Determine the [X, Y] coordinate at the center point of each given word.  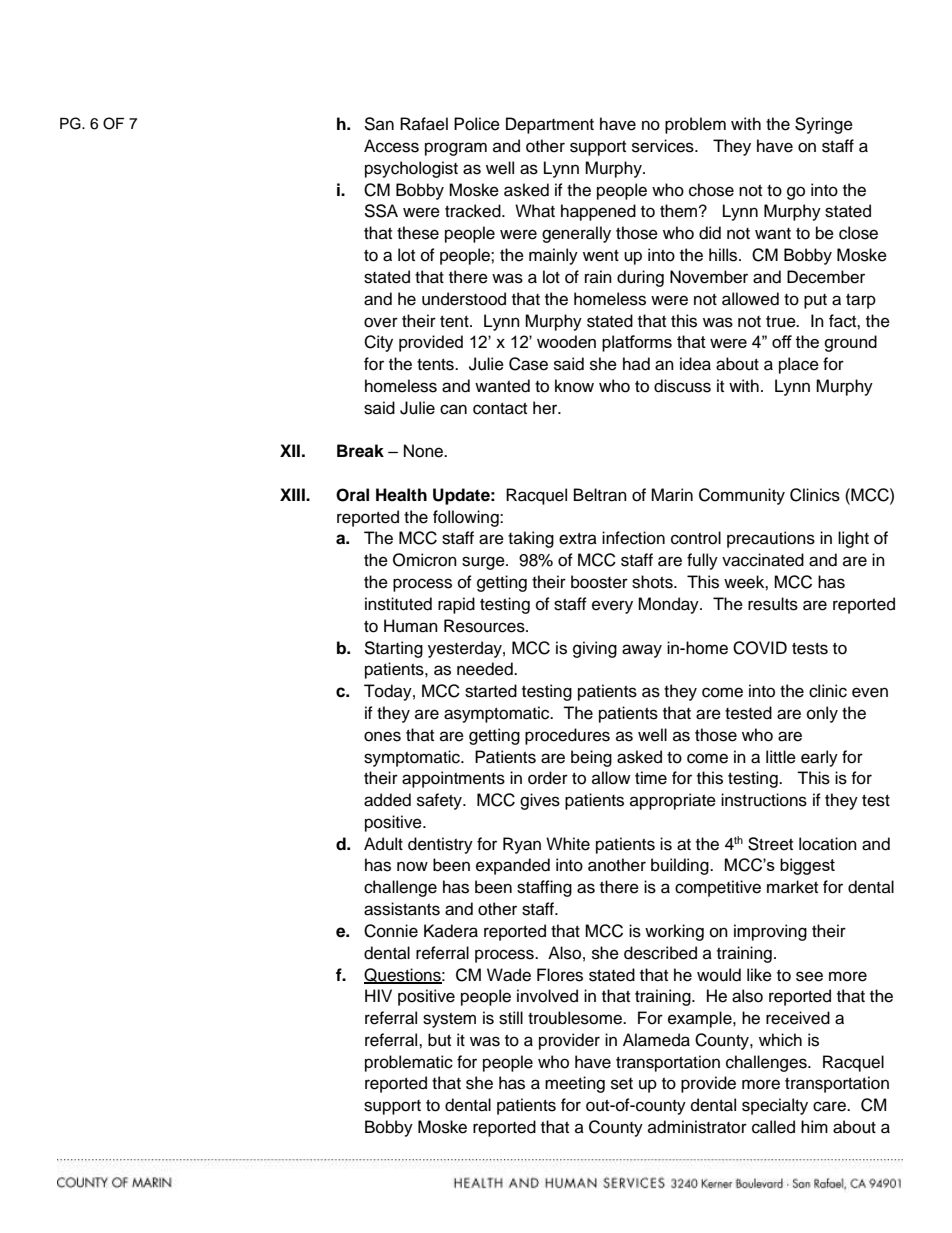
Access [391, 146]
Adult [383, 844]
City [378, 343]
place [799, 365]
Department [550, 125]
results [773, 604]
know [574, 386]
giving [595, 649]
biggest [807, 866]
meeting [575, 1084]
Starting [393, 649]
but [439, 1040]
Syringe [824, 125]
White [568, 844]
